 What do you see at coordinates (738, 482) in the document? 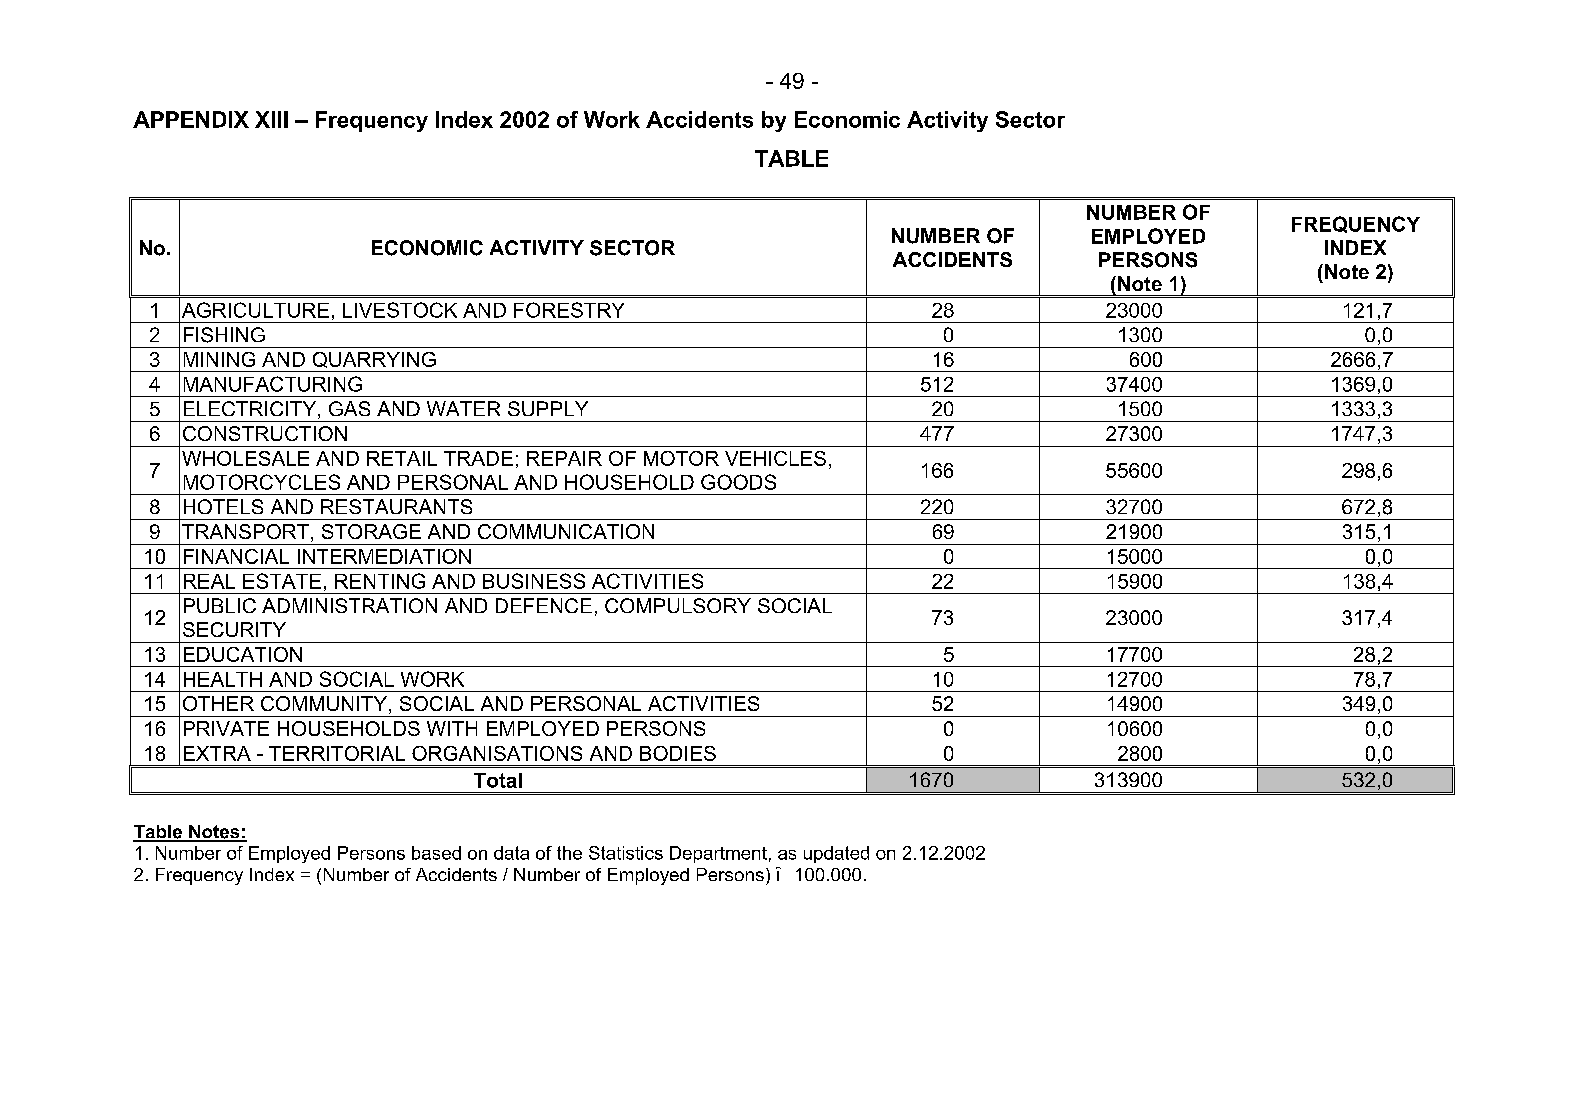
I see `GOODS` at bounding box center [738, 482].
